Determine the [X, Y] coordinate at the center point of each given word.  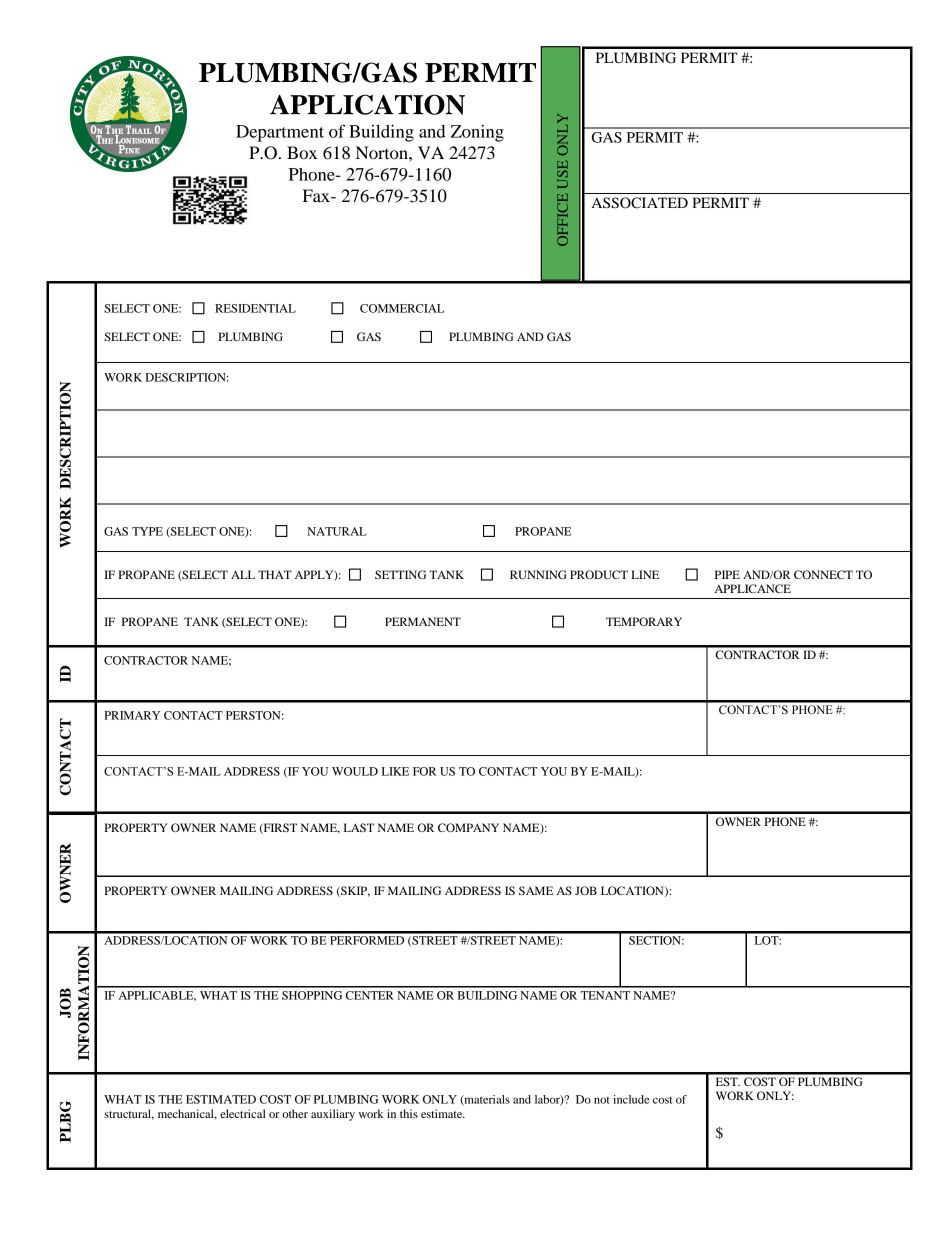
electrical [243, 1113]
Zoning [477, 133]
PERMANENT [423, 621]
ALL [243, 574]
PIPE [727, 574]
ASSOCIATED [640, 203]
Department [280, 133]
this [409, 1113]
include [631, 1099]
